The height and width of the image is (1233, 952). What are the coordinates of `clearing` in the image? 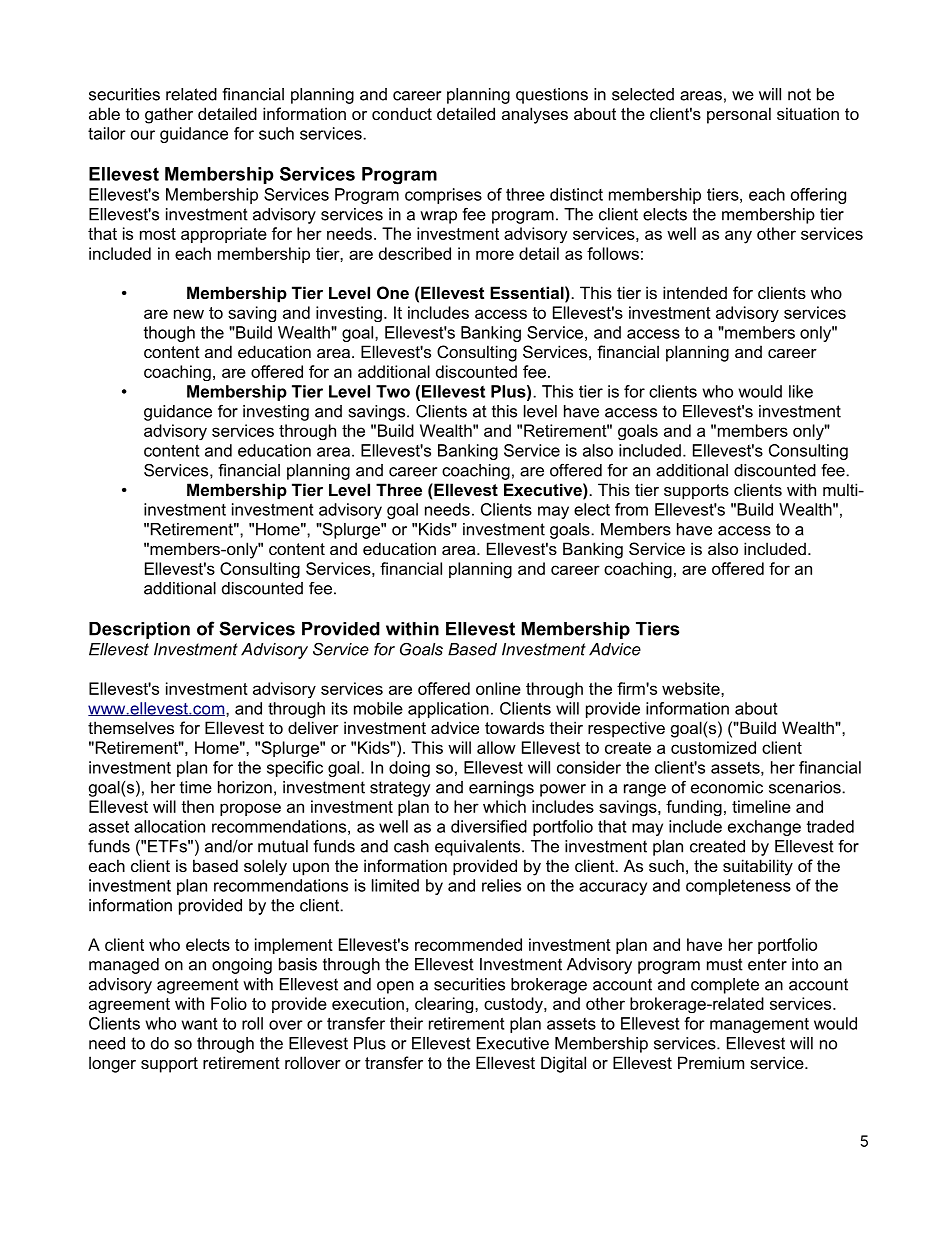 It's located at (445, 1005).
